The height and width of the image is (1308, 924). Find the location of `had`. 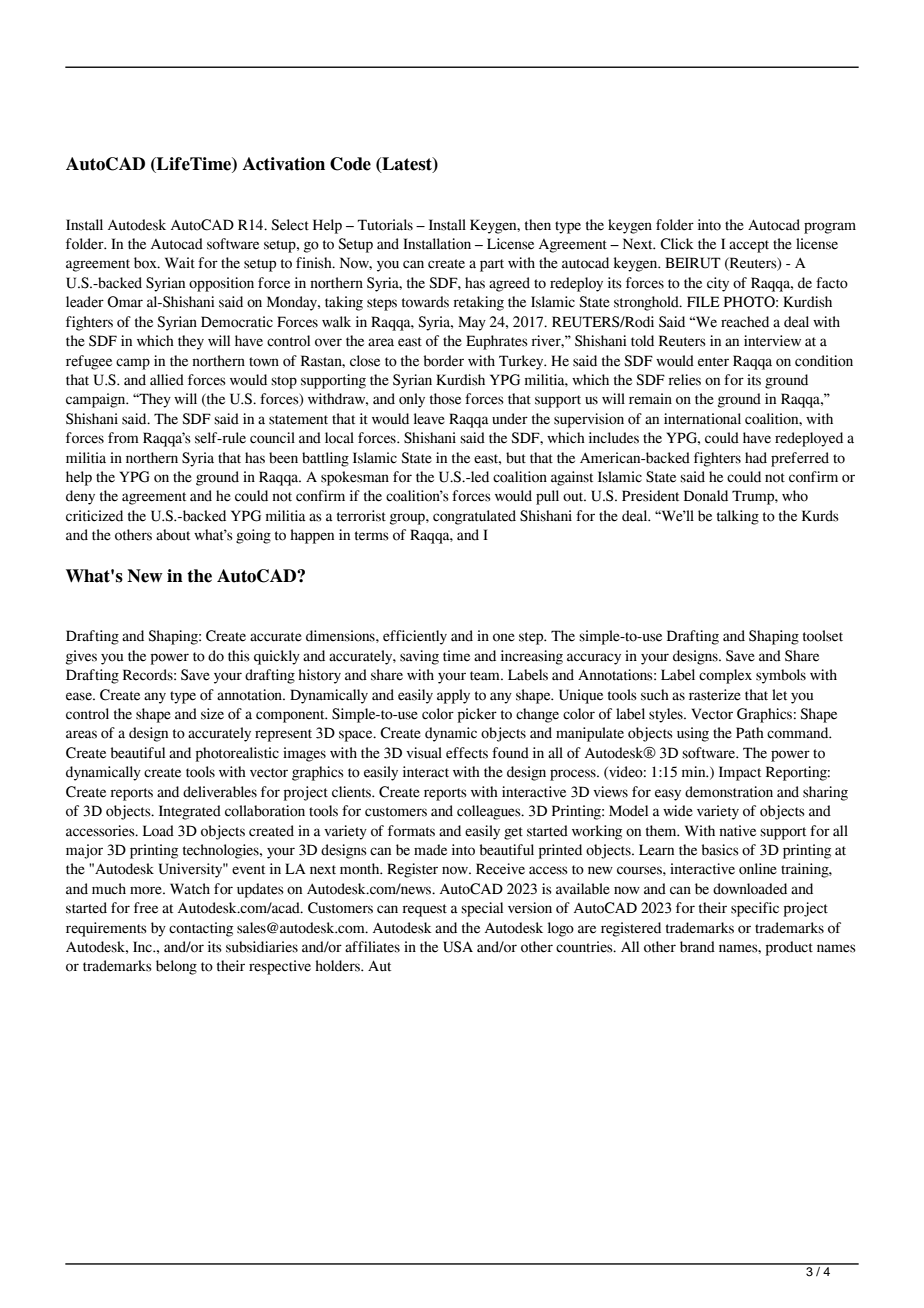

had is located at coordinates (756, 458).
